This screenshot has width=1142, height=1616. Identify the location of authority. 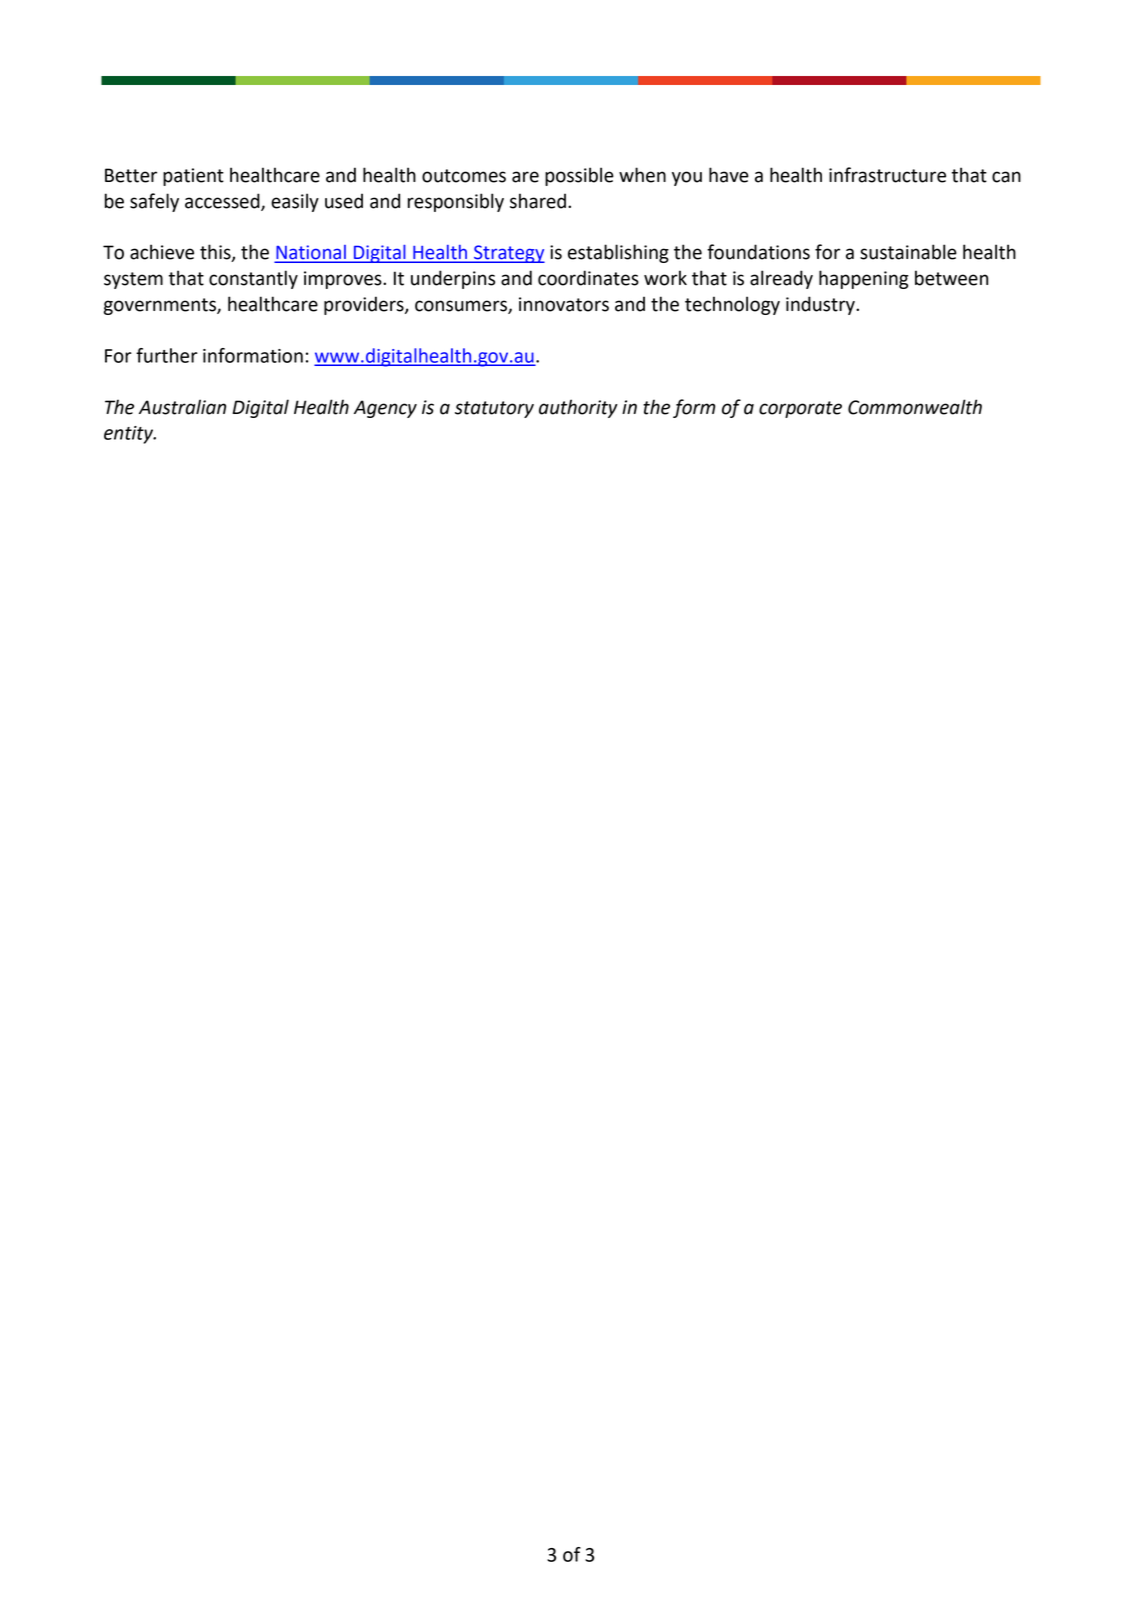
(578, 408).
